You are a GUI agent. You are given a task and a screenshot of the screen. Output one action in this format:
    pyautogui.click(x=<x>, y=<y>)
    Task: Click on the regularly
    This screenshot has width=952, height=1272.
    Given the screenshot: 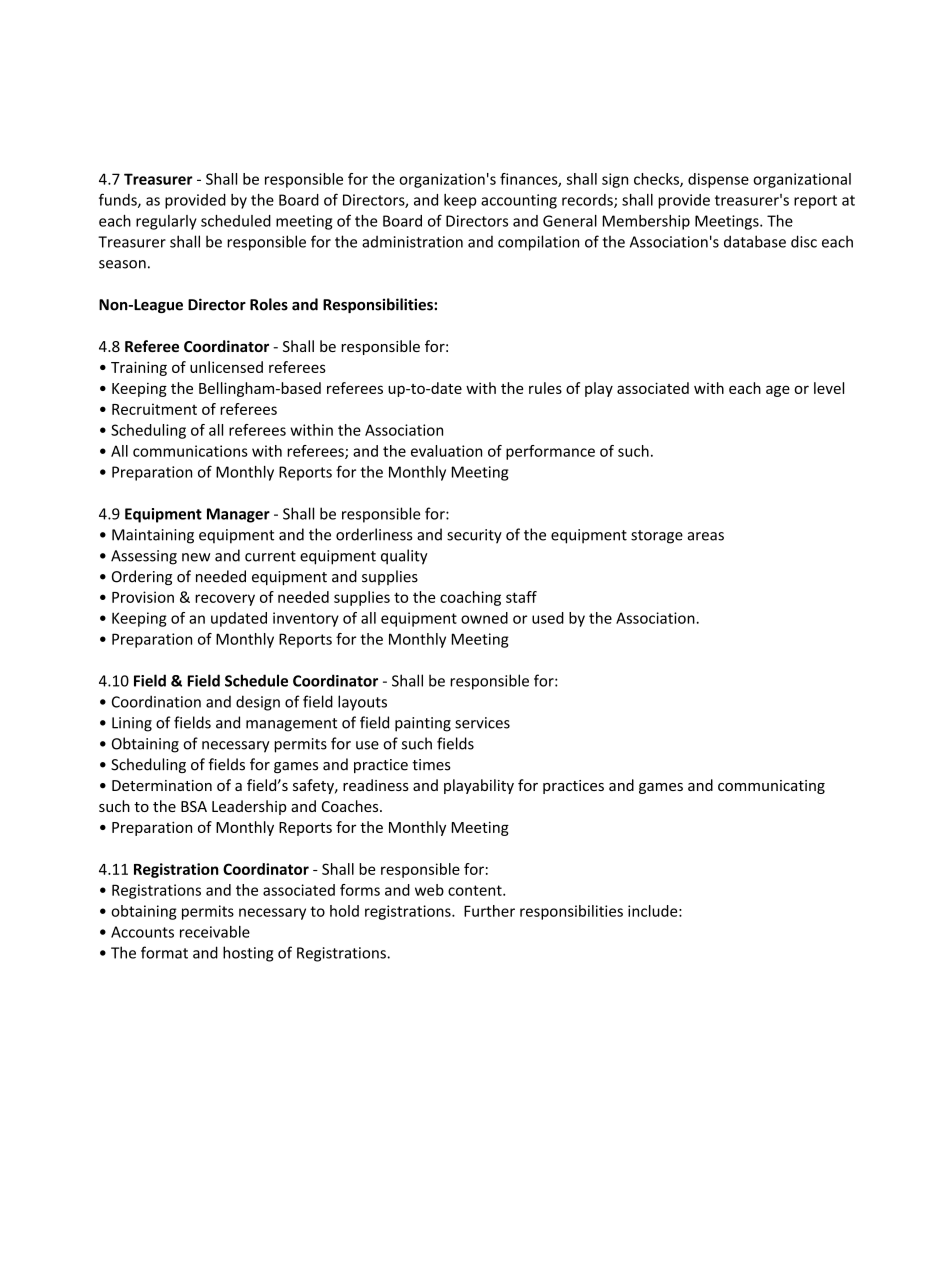 What is the action you would take?
    pyautogui.click(x=166, y=222)
